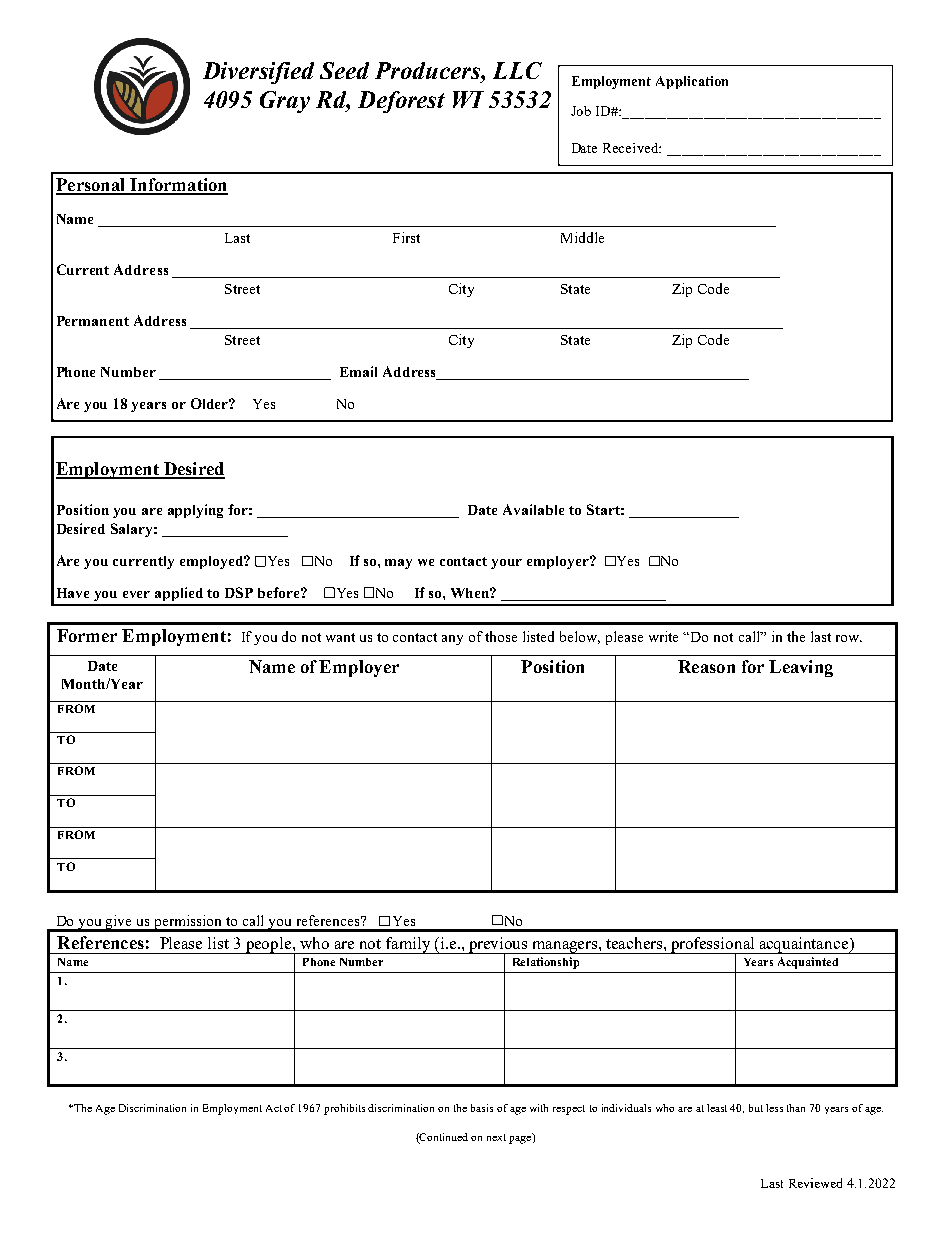 The width and height of the screenshot is (952, 1233). What do you see at coordinates (452, 640) in the screenshot?
I see `any` at bounding box center [452, 640].
